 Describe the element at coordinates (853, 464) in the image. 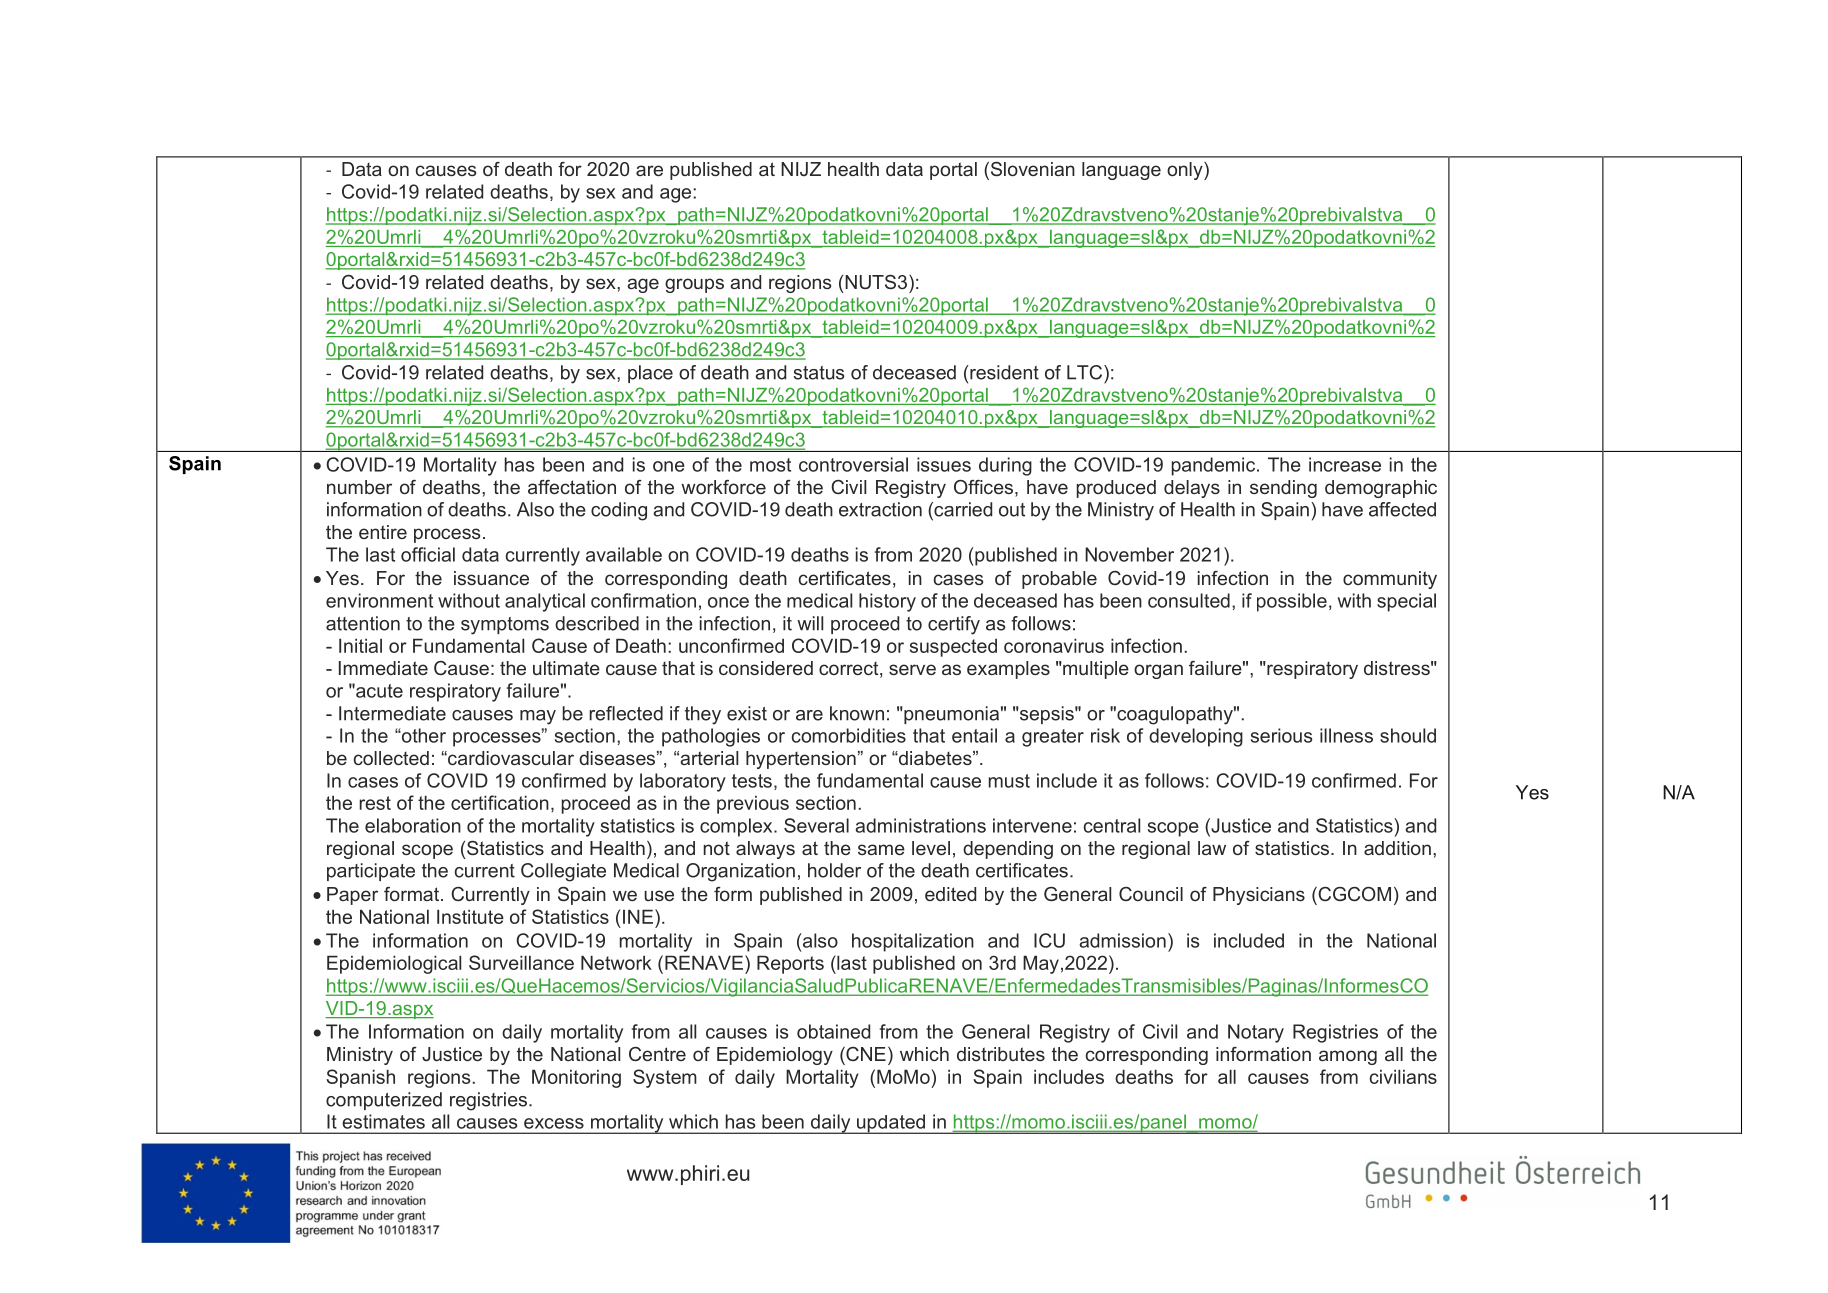

I see `controversial` at that location.
